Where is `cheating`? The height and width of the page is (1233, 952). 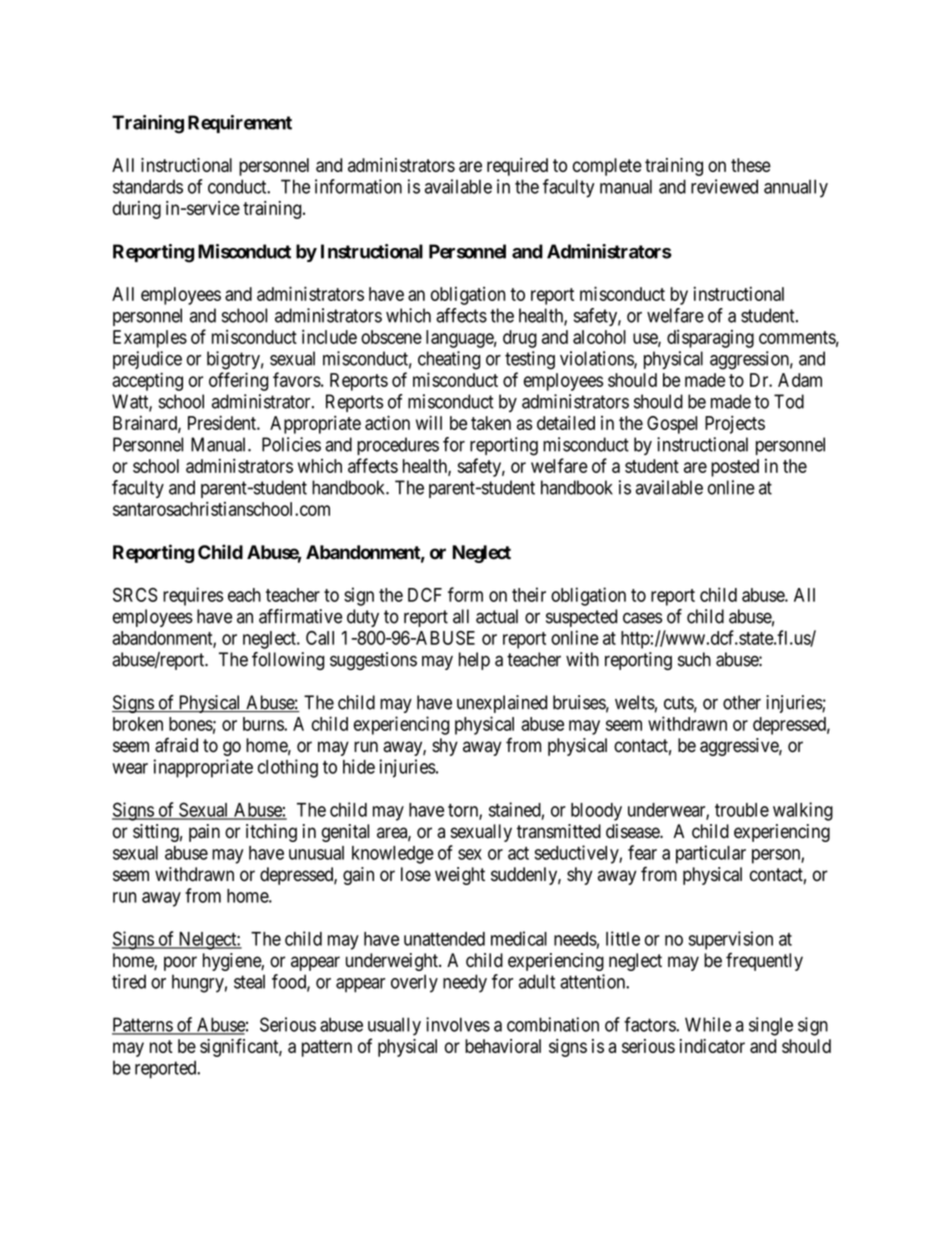
cheating is located at coordinates (449, 360).
